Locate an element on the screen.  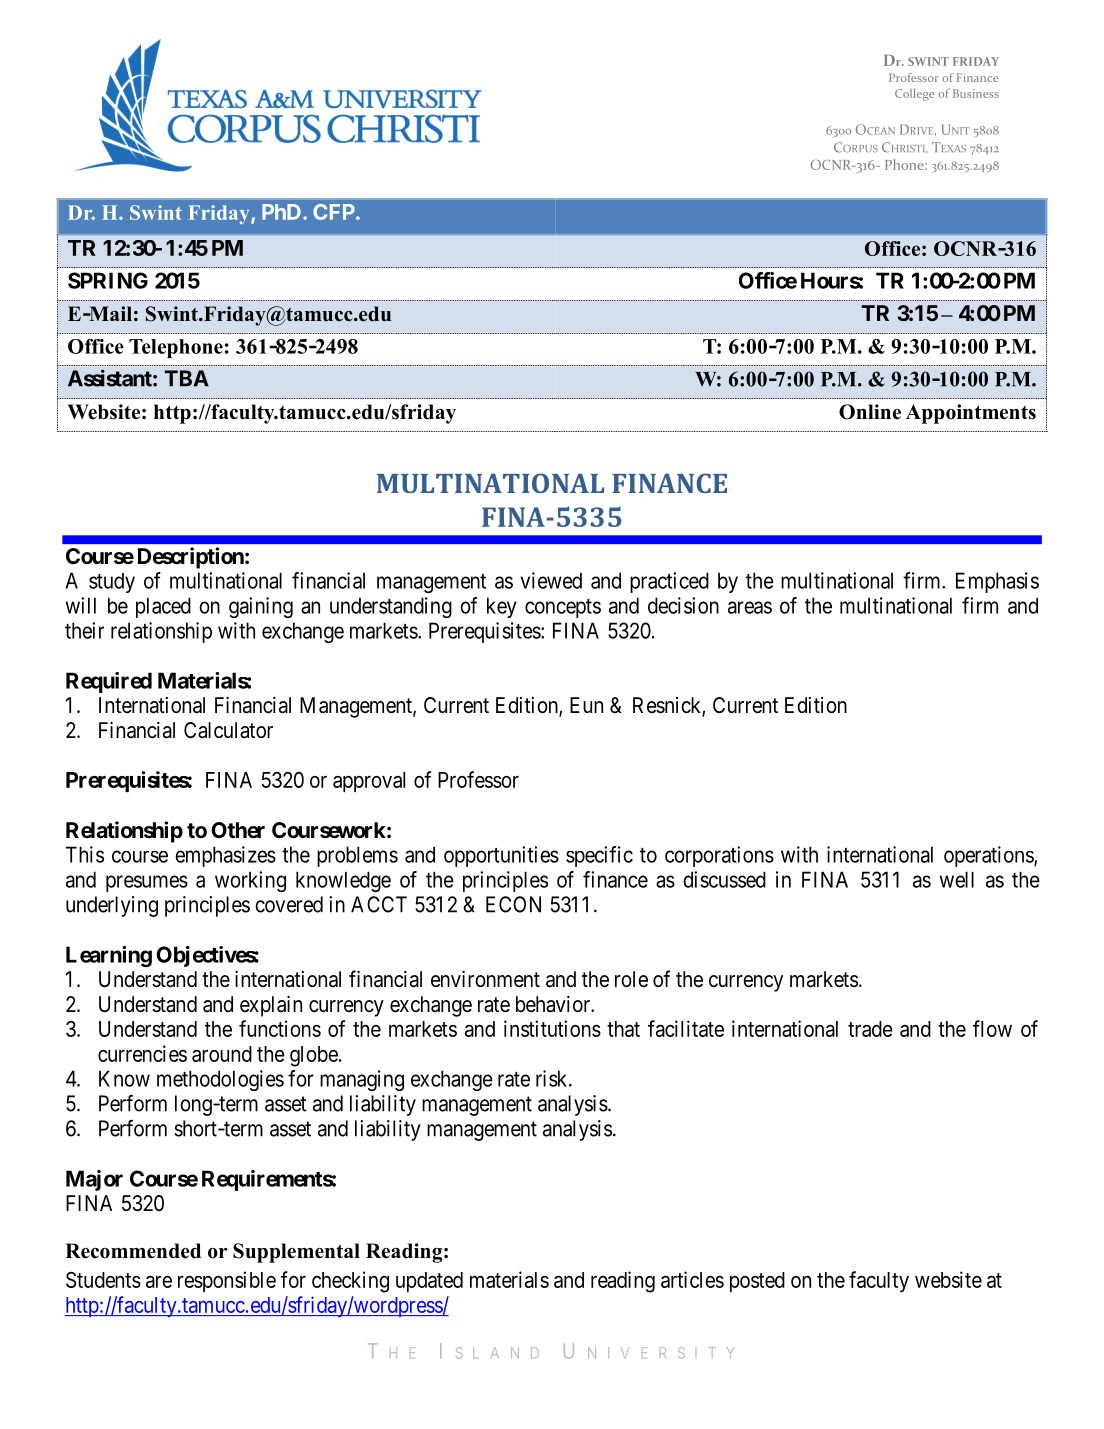
College is located at coordinates (914, 95).
